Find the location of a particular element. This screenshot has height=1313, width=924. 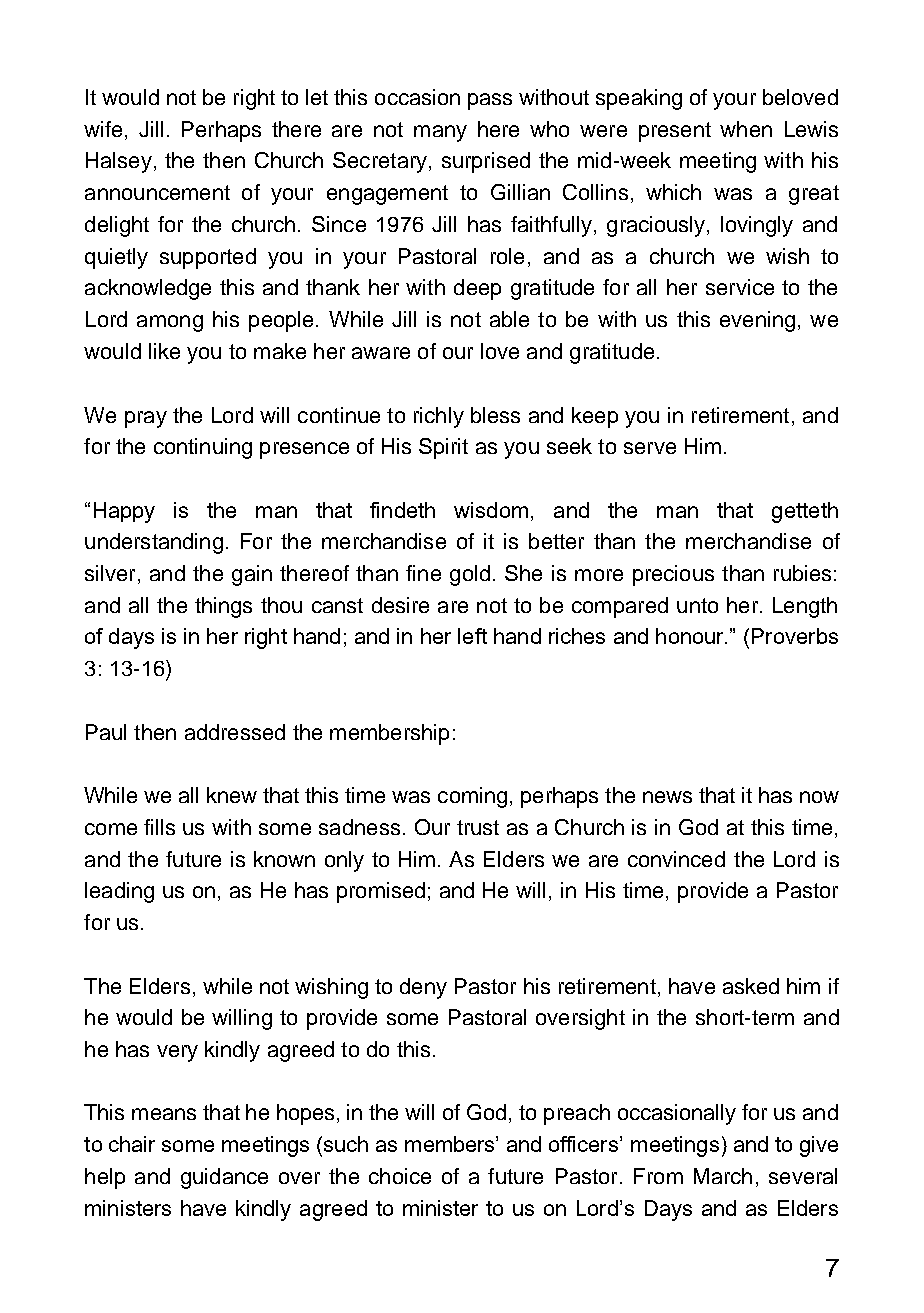

coming is located at coordinates (472, 797).
